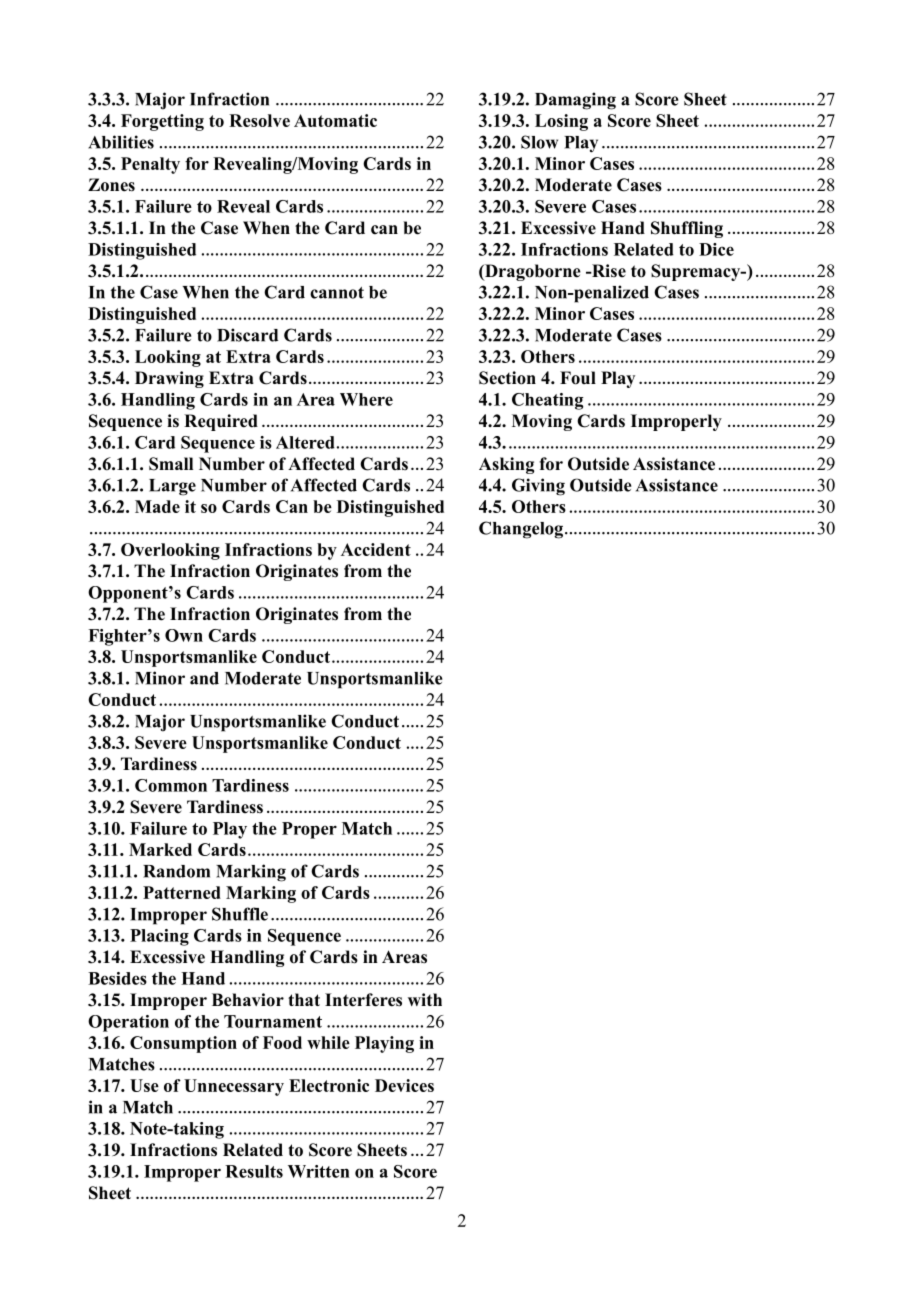  I want to click on Damaging, so click(575, 101).
